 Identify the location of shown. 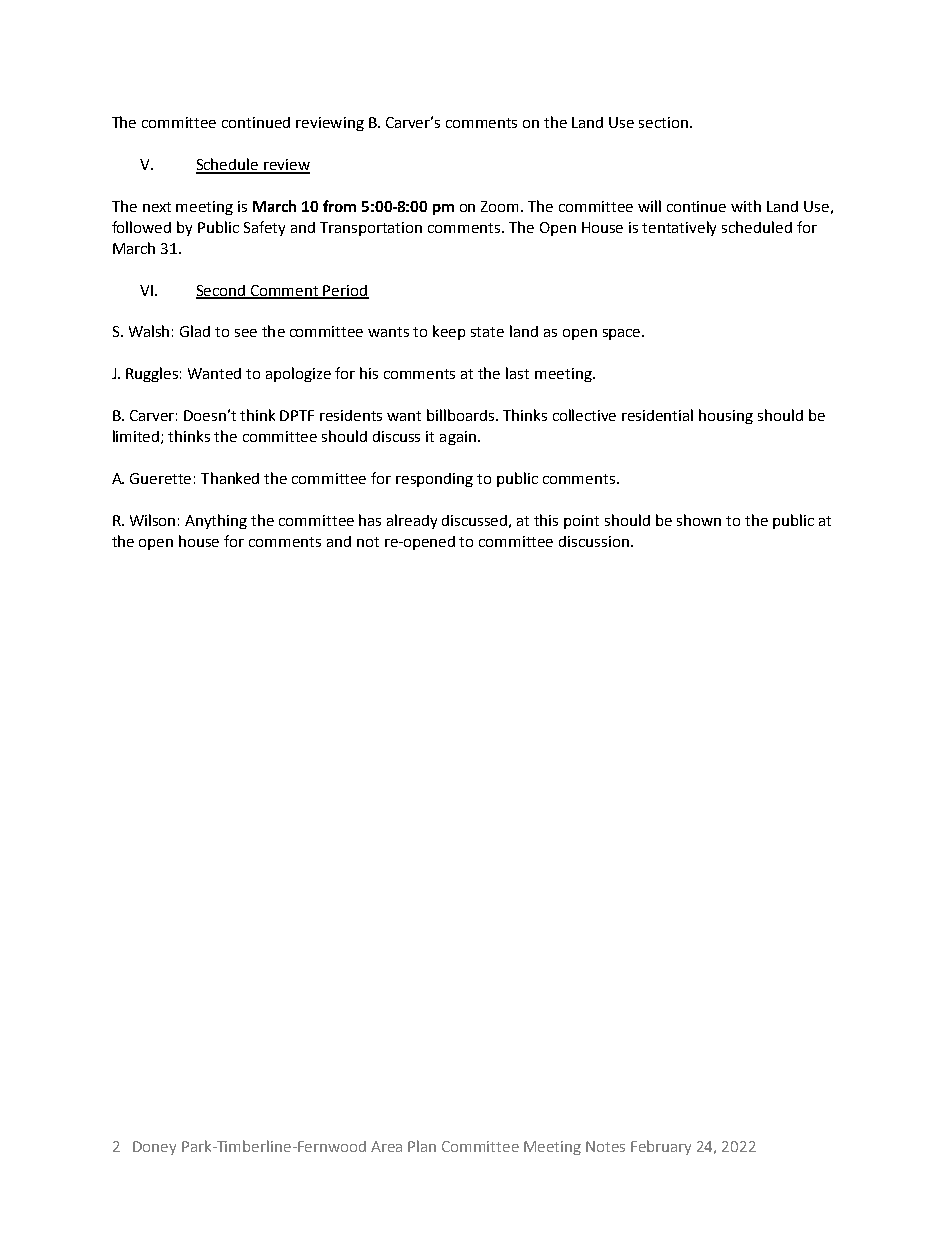
(699, 520).
